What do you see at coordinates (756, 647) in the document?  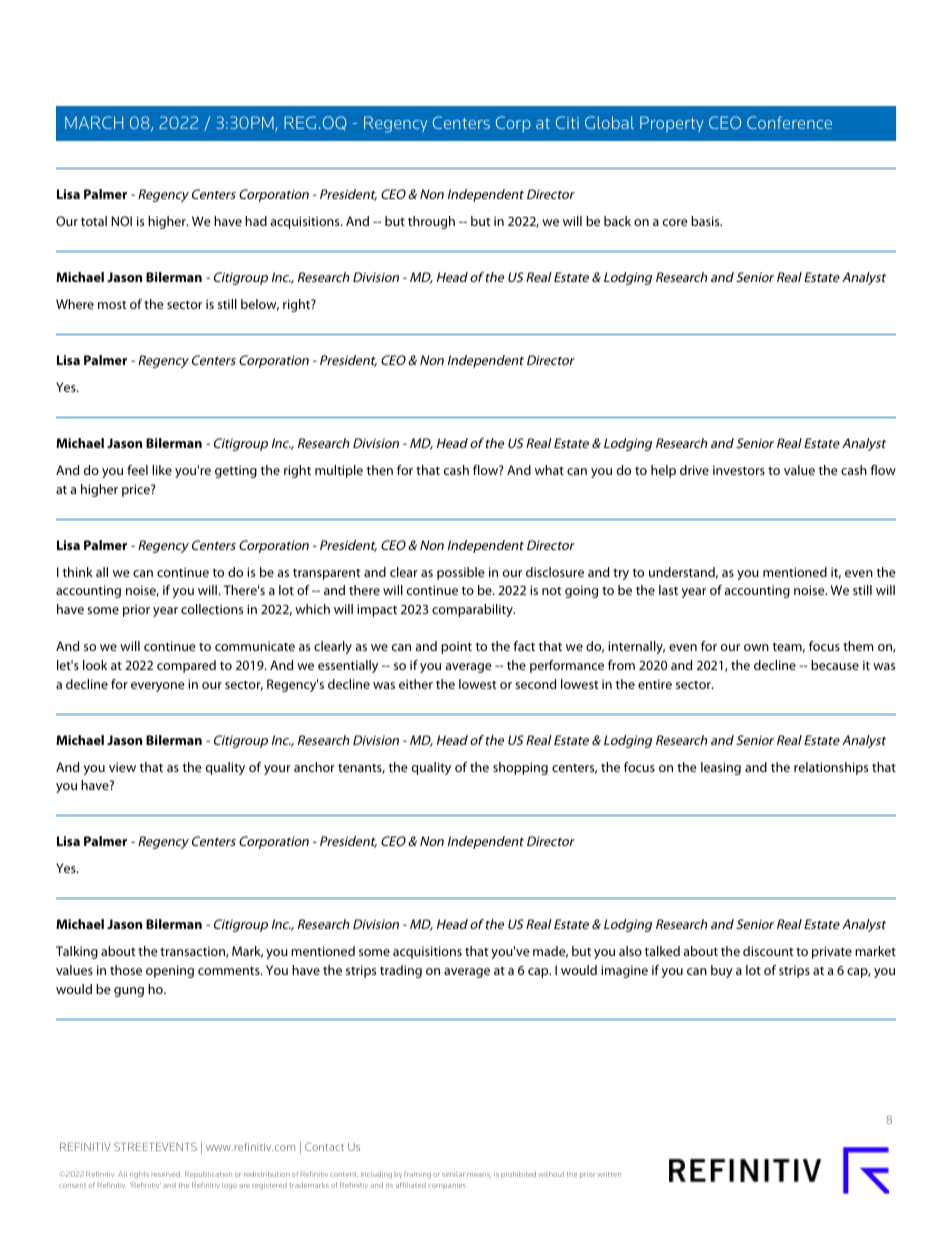 I see `own` at bounding box center [756, 647].
